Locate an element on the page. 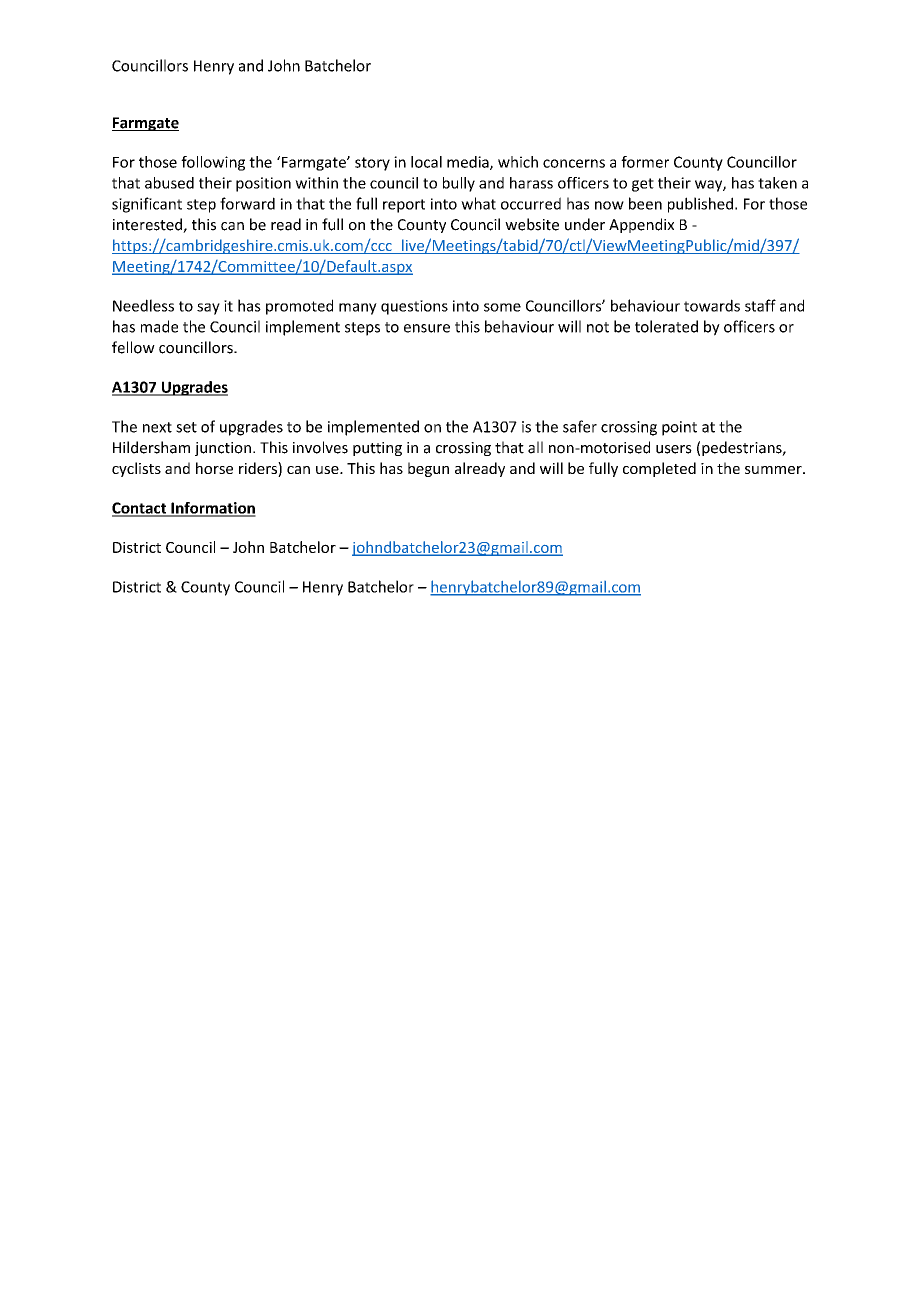 This page has width=924, height=1308. forward is located at coordinates (247, 203).
